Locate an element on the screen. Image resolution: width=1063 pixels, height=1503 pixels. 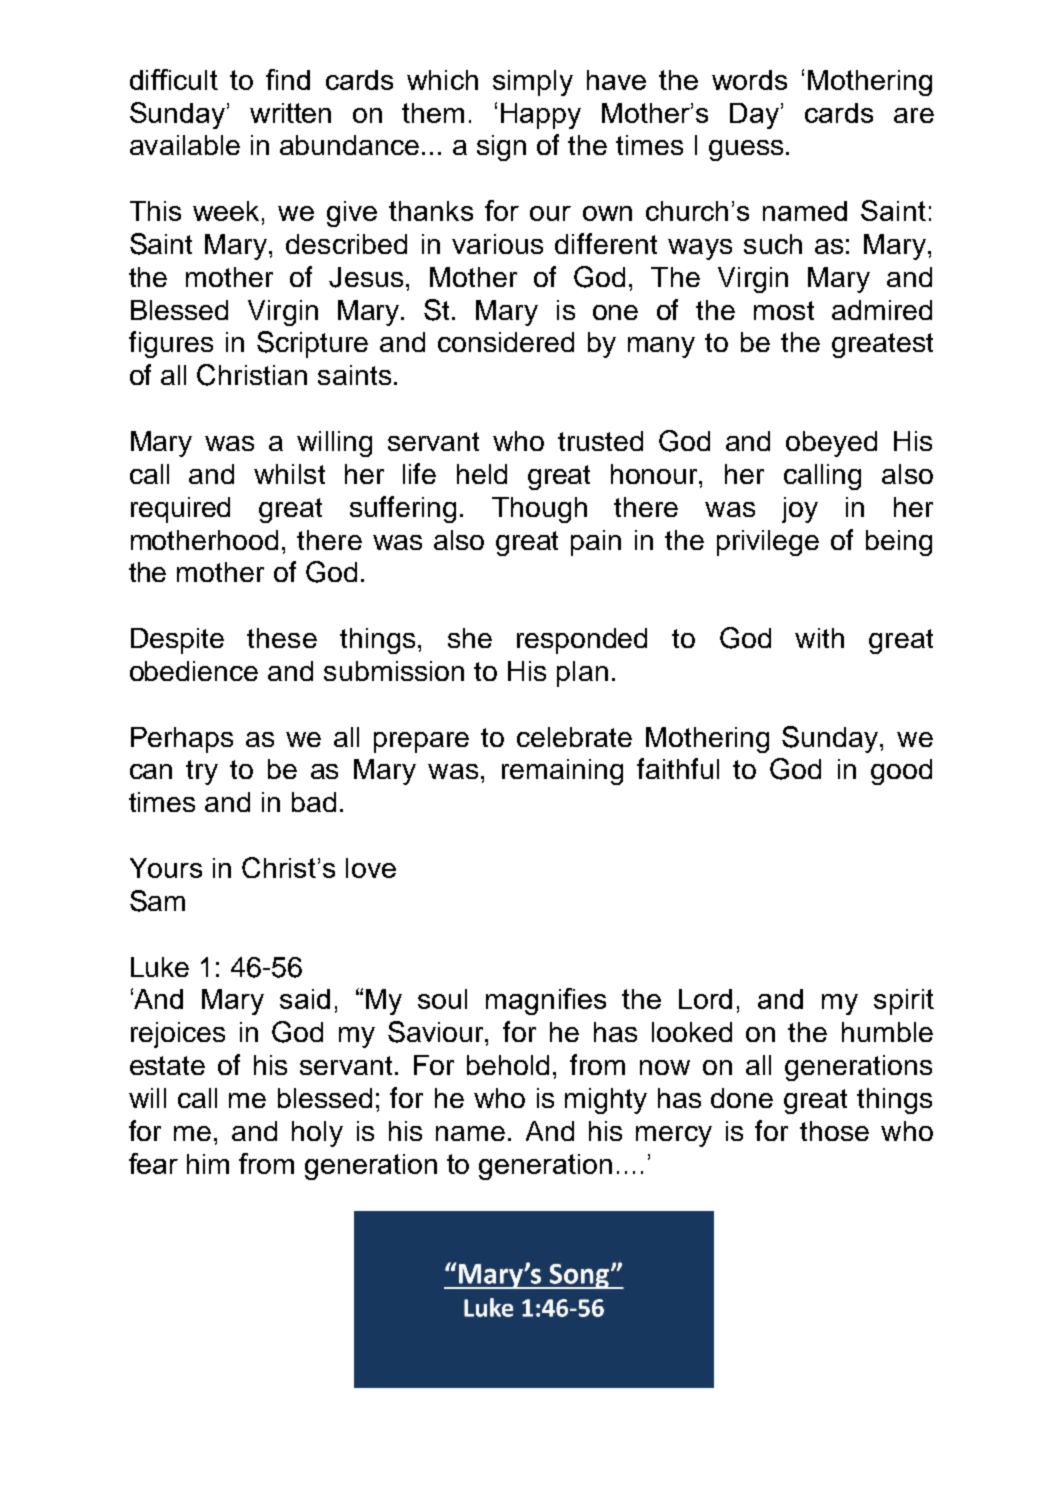
mighty is located at coordinates (606, 1101).
